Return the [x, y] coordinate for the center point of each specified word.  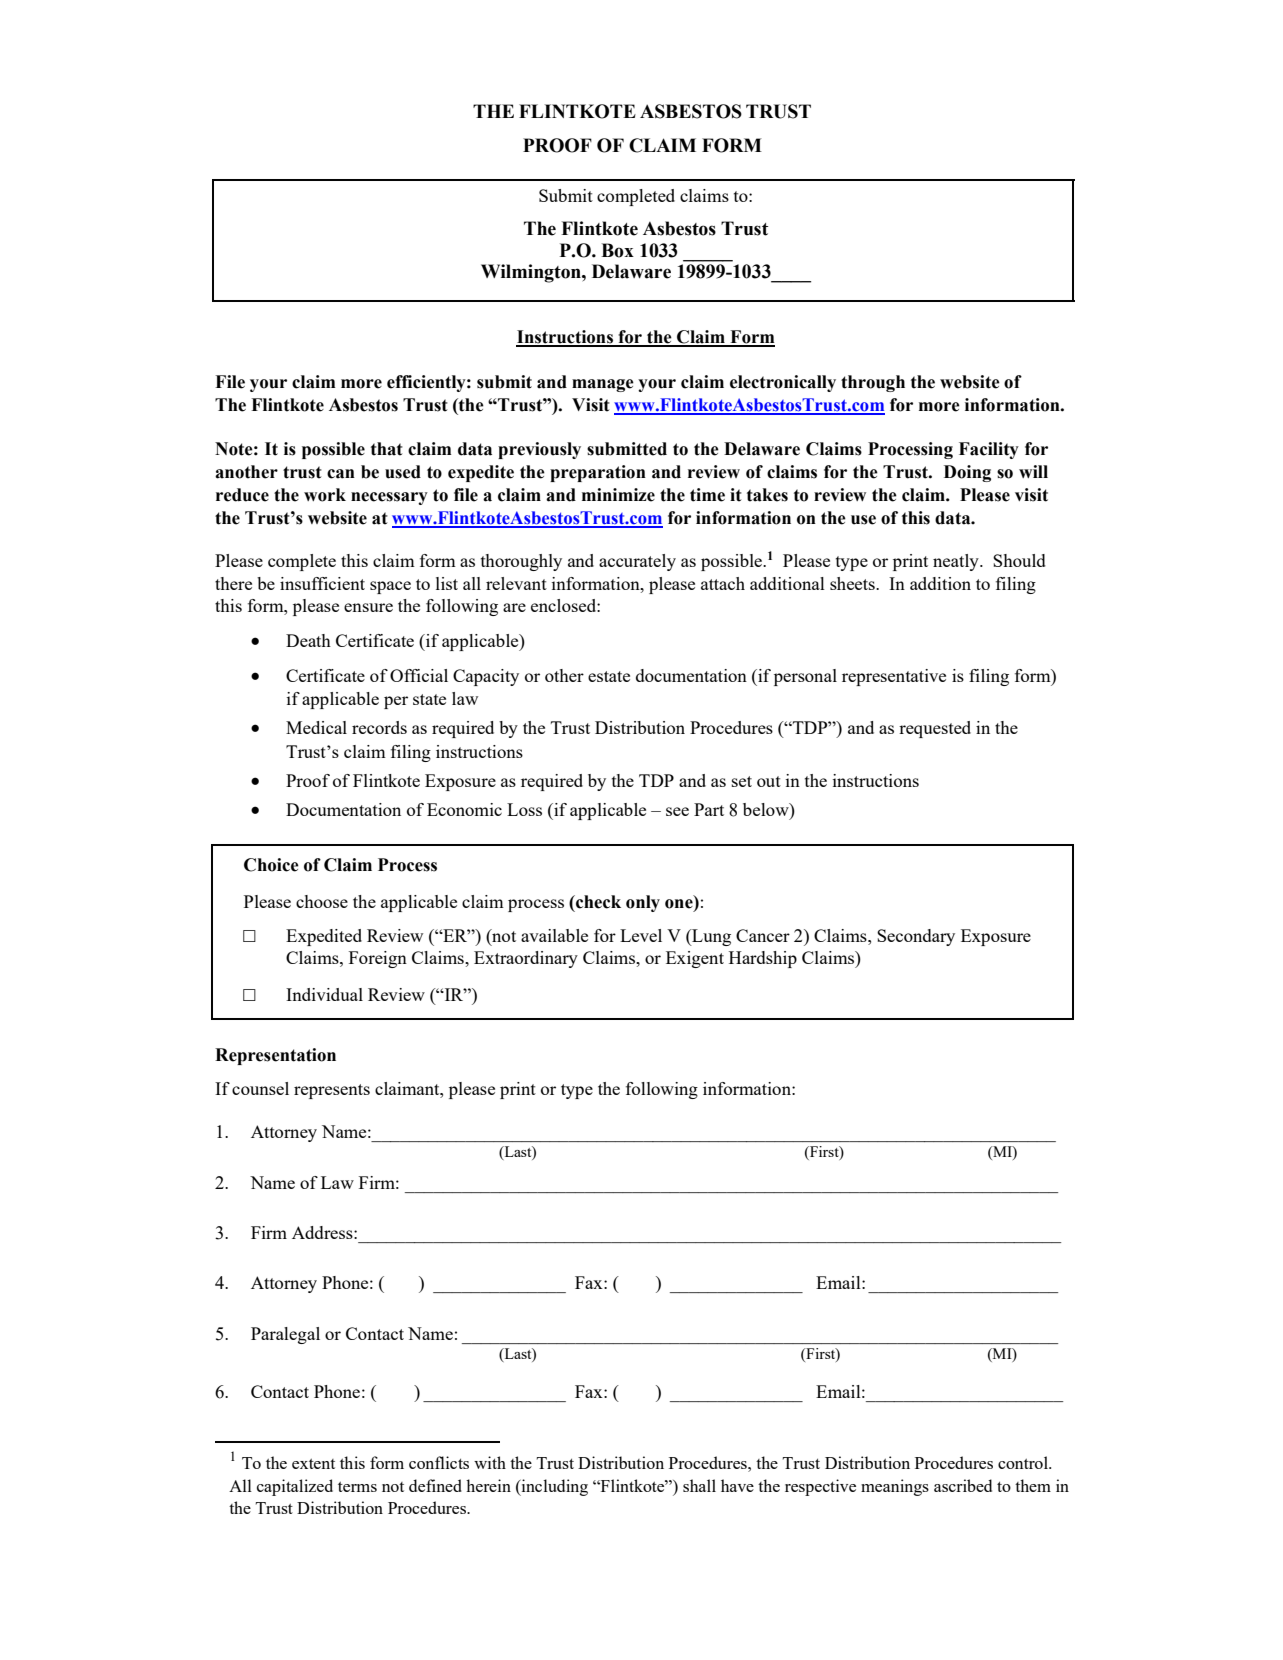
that [387, 449]
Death [308, 640]
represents [332, 1091]
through [873, 383]
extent [313, 1464]
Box [617, 250]
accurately [637, 562]
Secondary [916, 937]
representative [894, 677]
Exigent [695, 959]
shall [699, 1485]
